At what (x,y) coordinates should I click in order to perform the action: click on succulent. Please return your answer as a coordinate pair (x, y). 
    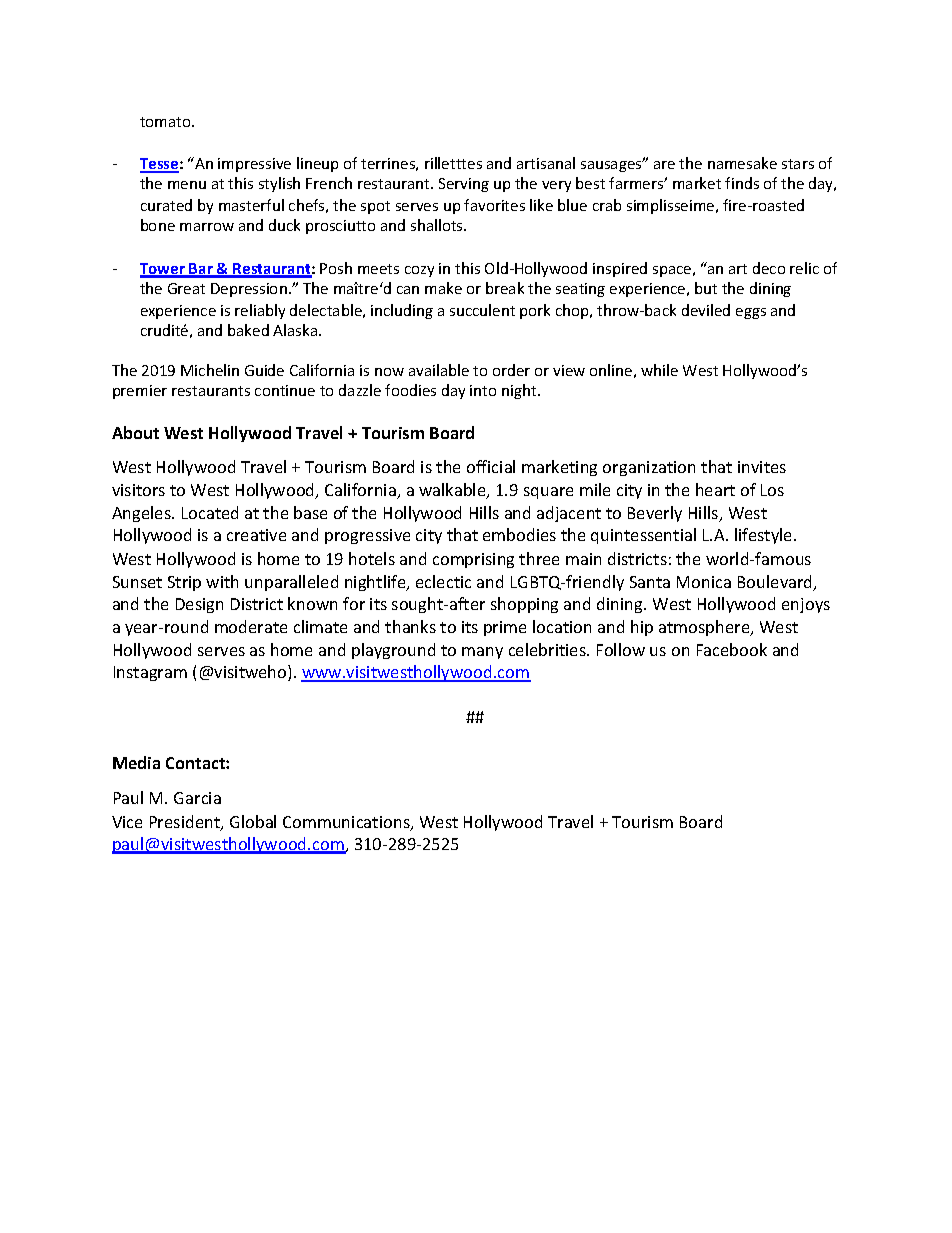
    Looking at the image, I should click on (482, 310).
